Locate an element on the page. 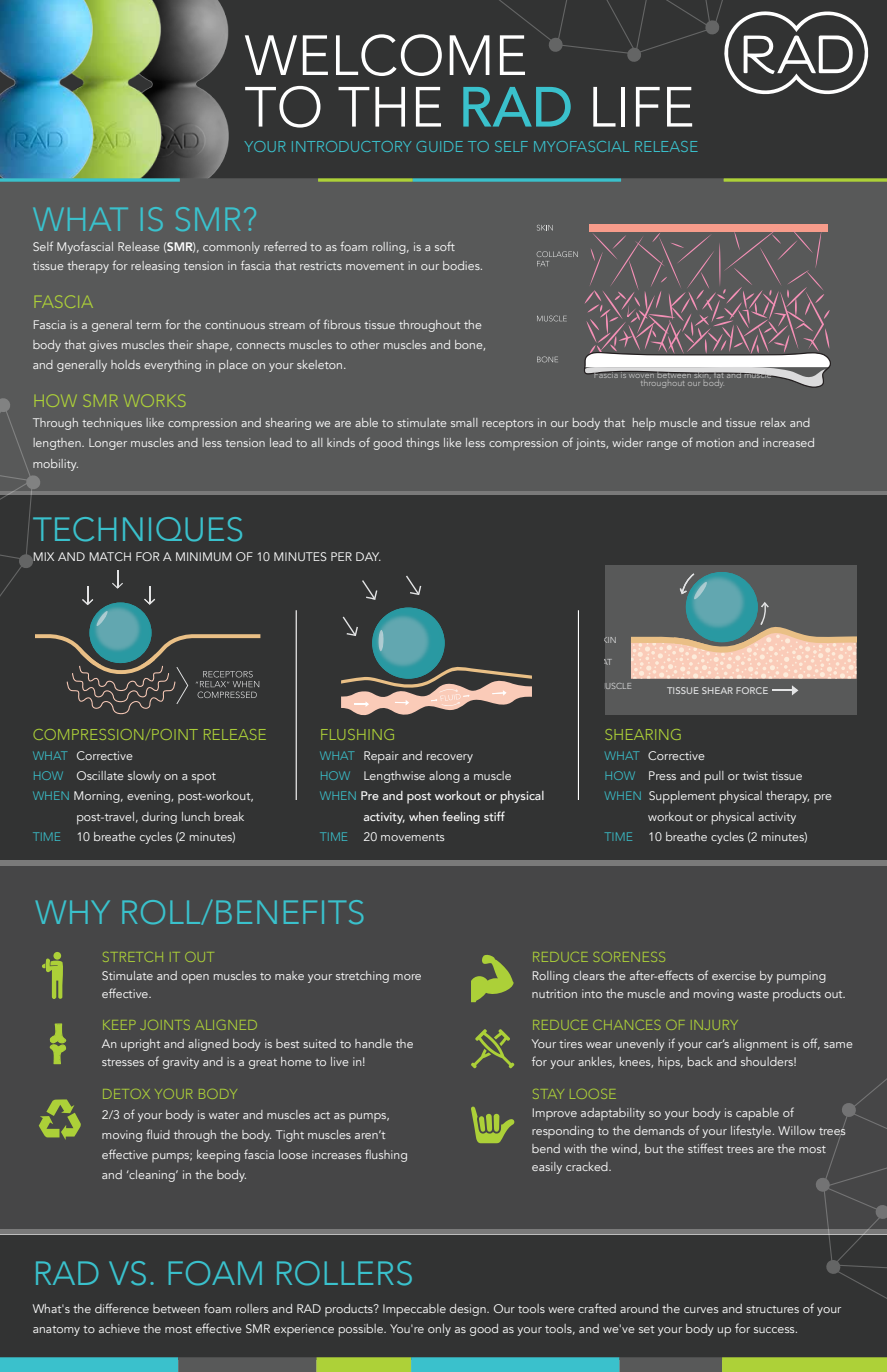  WHY is located at coordinates (73, 912).
